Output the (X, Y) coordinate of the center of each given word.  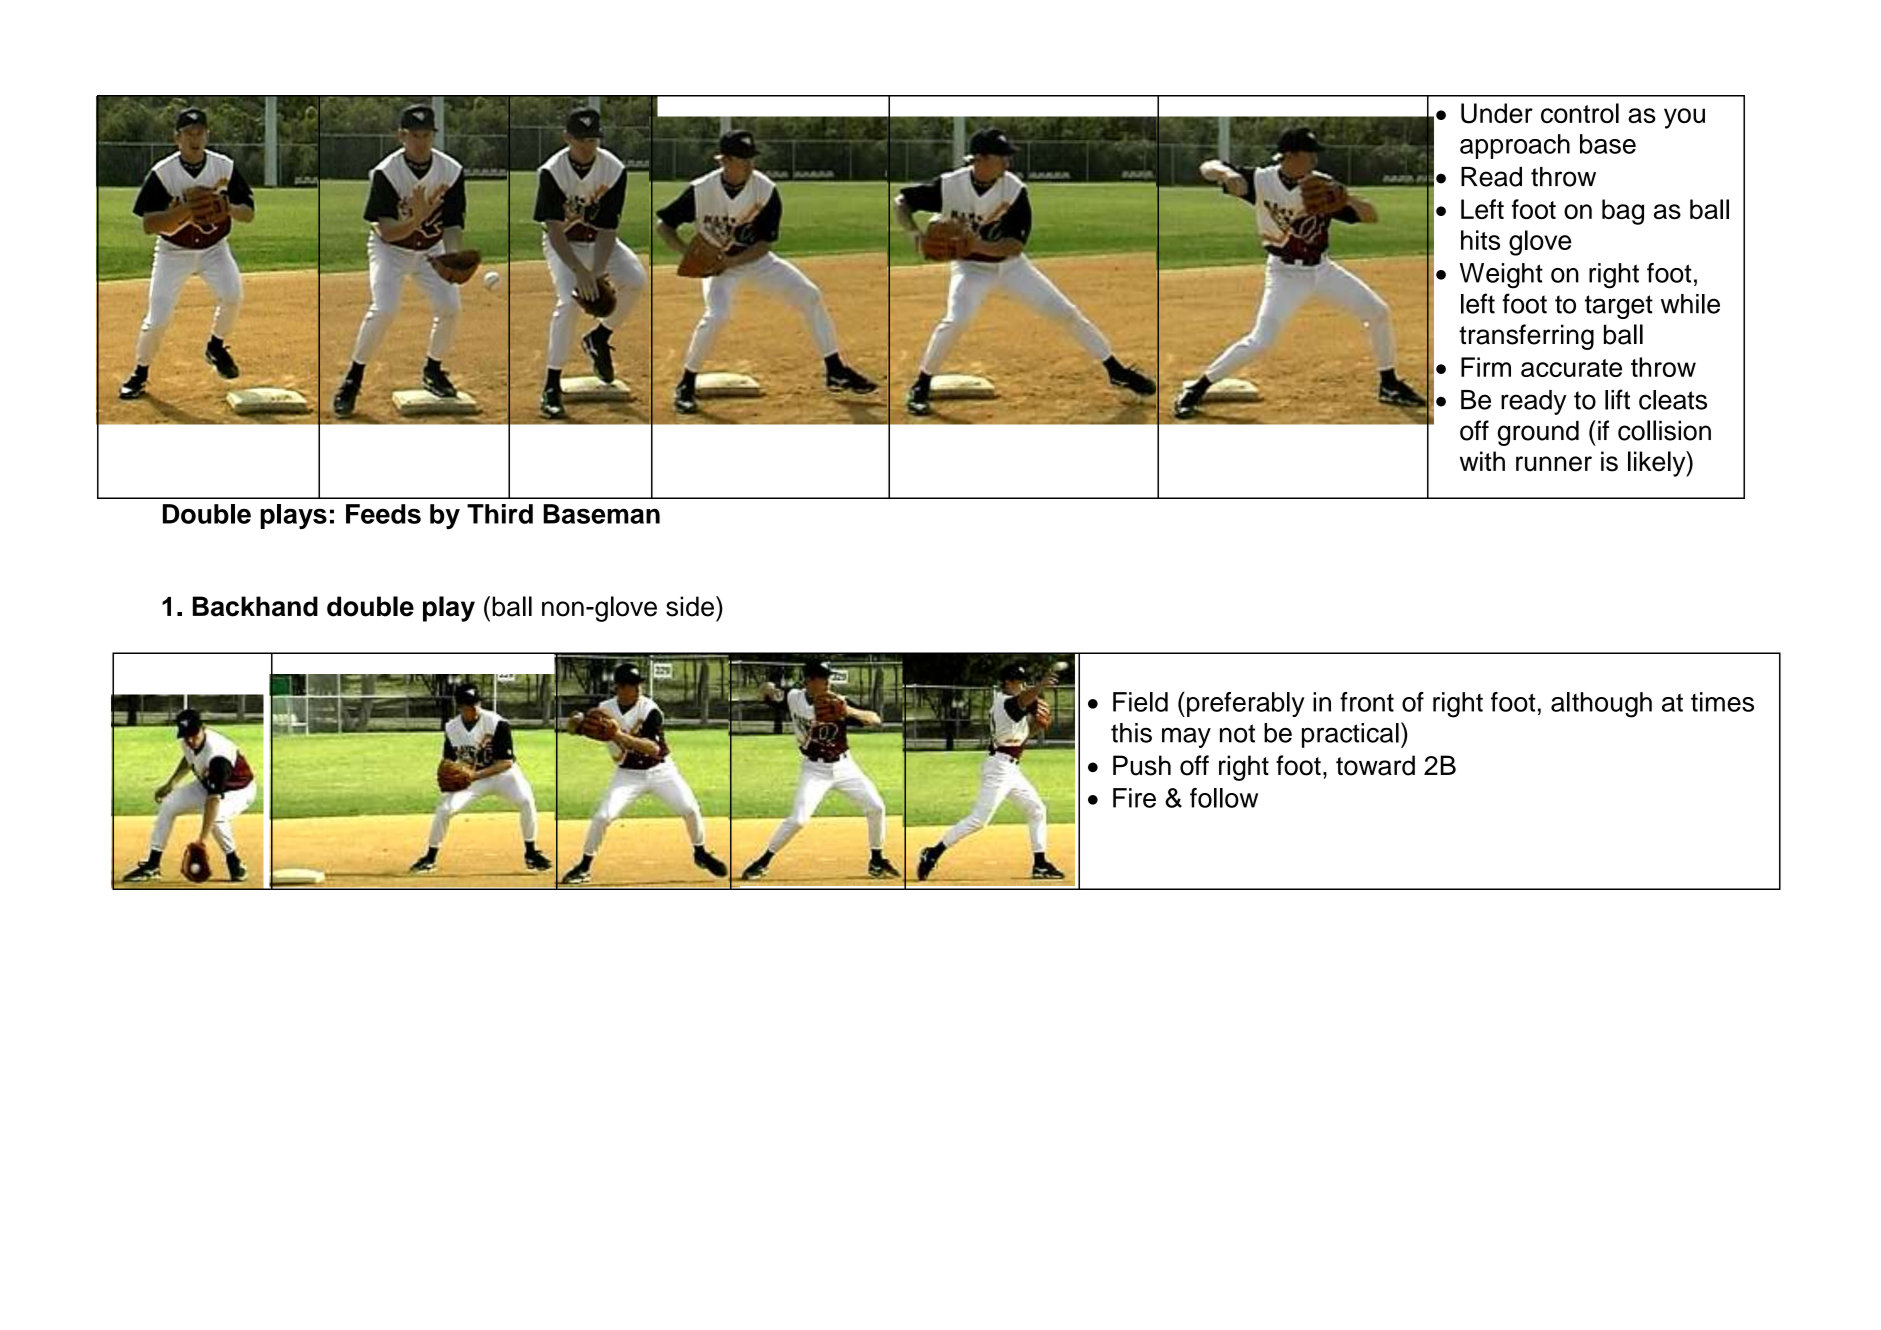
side (690, 606)
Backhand (255, 606)
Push (1142, 765)
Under (1497, 113)
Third (500, 514)
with (1482, 461)
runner (1554, 464)
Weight (1501, 276)
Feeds (383, 514)
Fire (1134, 798)
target (1619, 307)
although (1601, 705)
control (1580, 113)
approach (1515, 146)
